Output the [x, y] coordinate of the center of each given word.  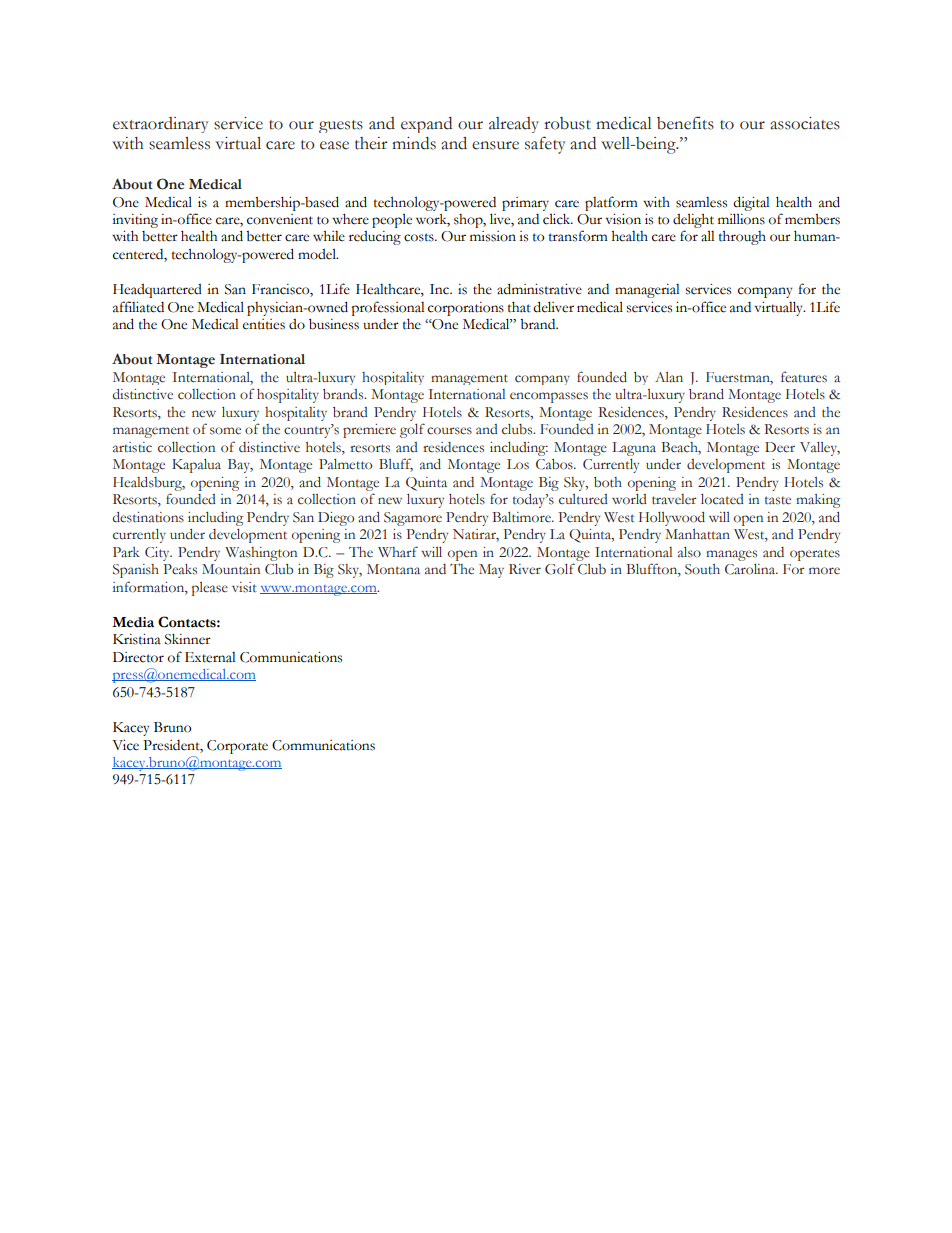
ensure [495, 145]
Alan [669, 377]
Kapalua [196, 466]
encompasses [549, 397]
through [742, 238]
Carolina [751, 569]
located [722, 499]
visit [244, 587]
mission [493, 236]
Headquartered [157, 291]
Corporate [237, 747]
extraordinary [161, 125]
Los [518, 464]
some [225, 431]
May [491, 571]
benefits [685, 123]
